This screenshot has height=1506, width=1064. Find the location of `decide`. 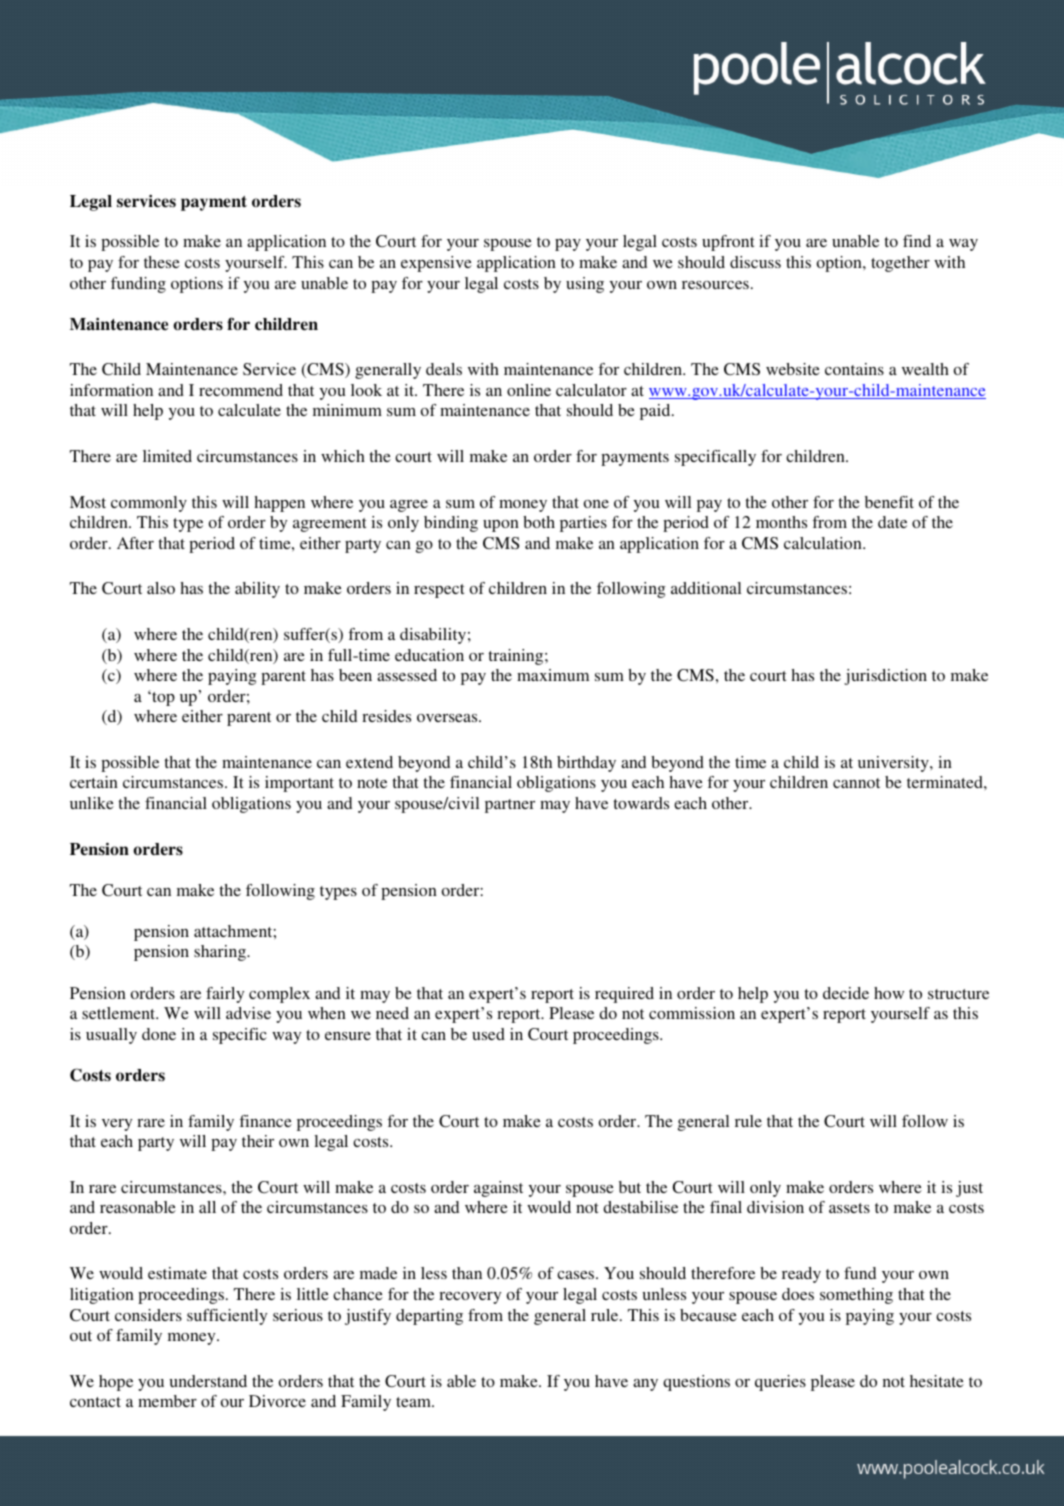

decide is located at coordinates (846, 993).
